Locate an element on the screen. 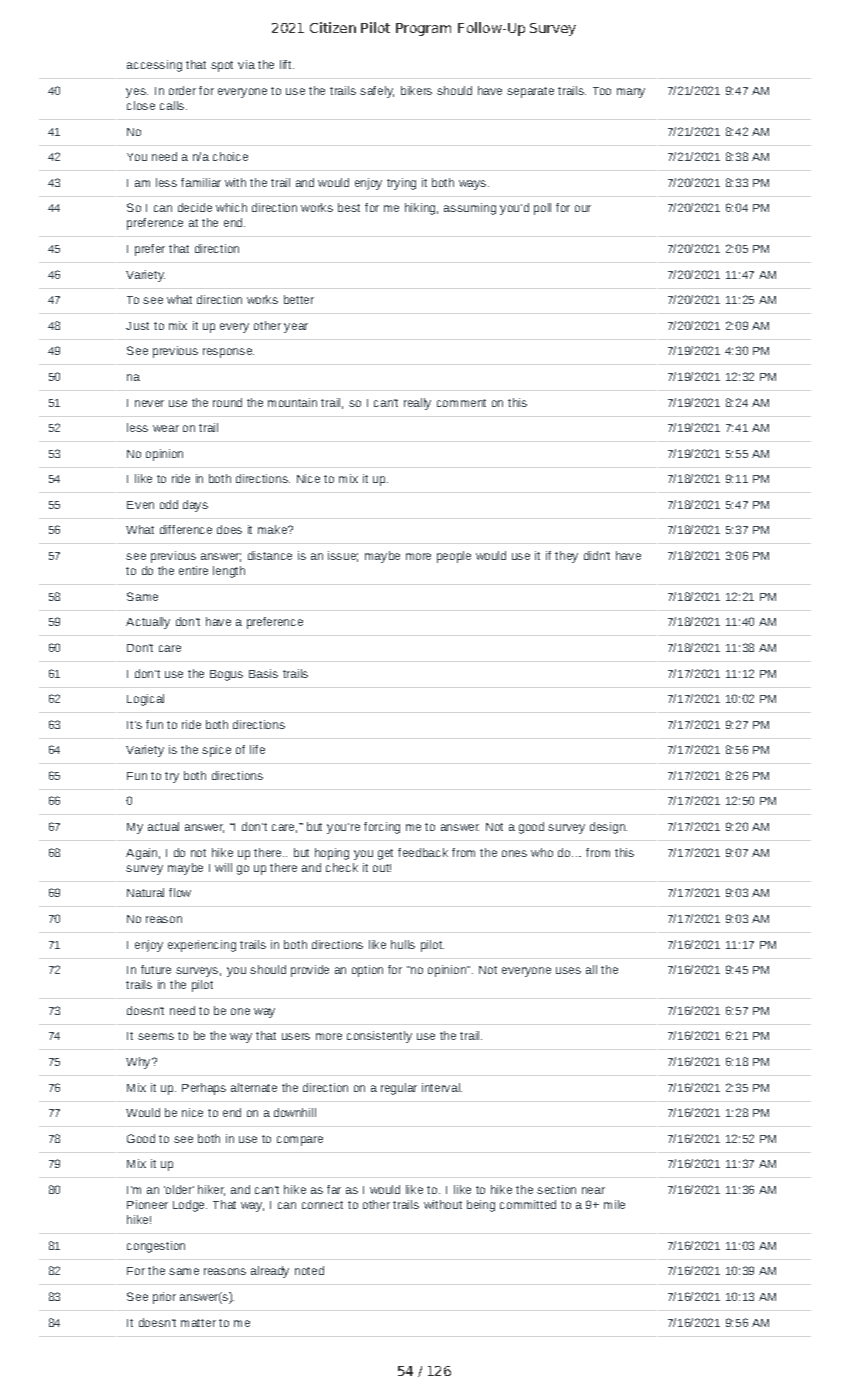 Image resolution: width=849 pixels, height=1400 pixels. they is located at coordinates (566, 557).
